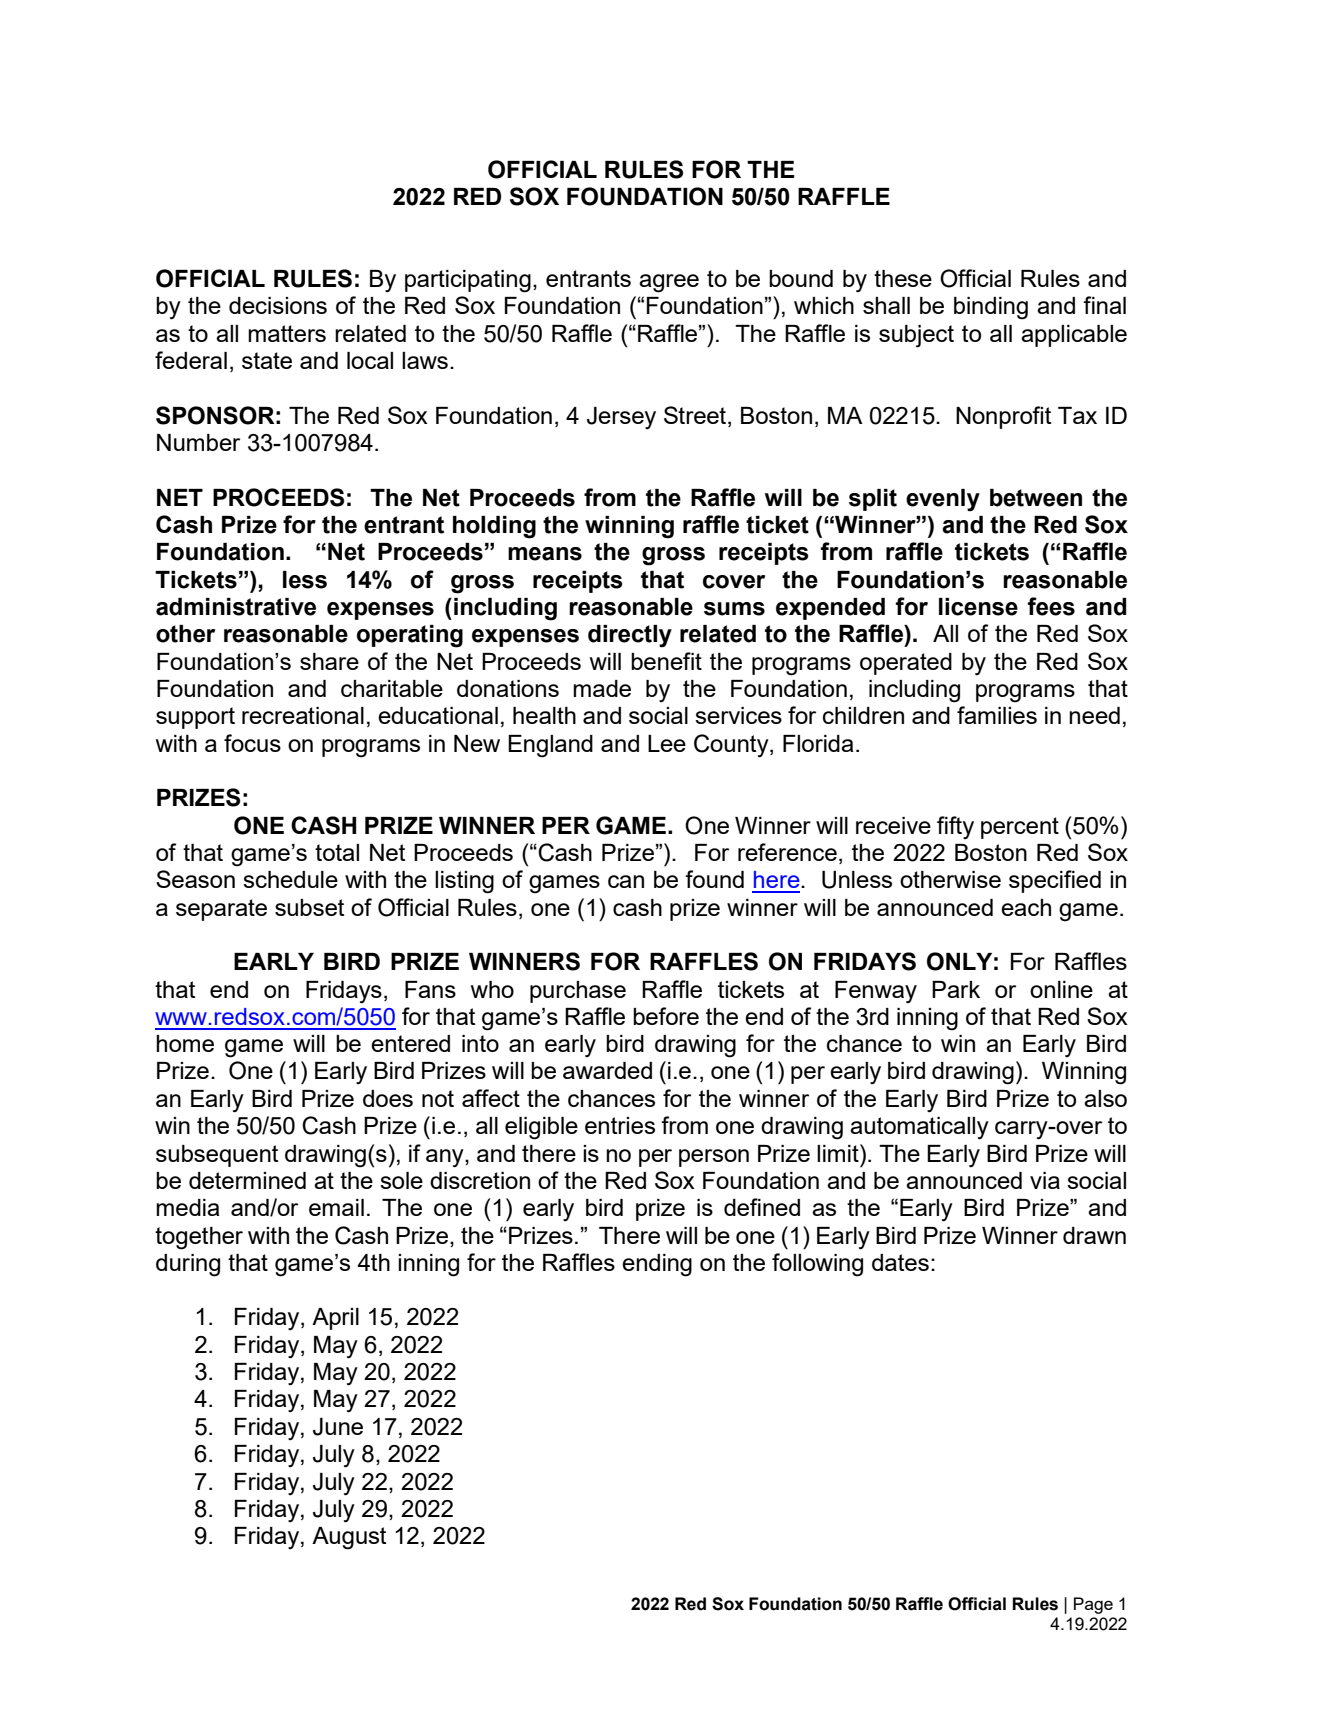 Image resolution: width=1322 pixels, height=1711 pixels. What do you see at coordinates (620, 1125) in the screenshot?
I see `entries` at bounding box center [620, 1125].
